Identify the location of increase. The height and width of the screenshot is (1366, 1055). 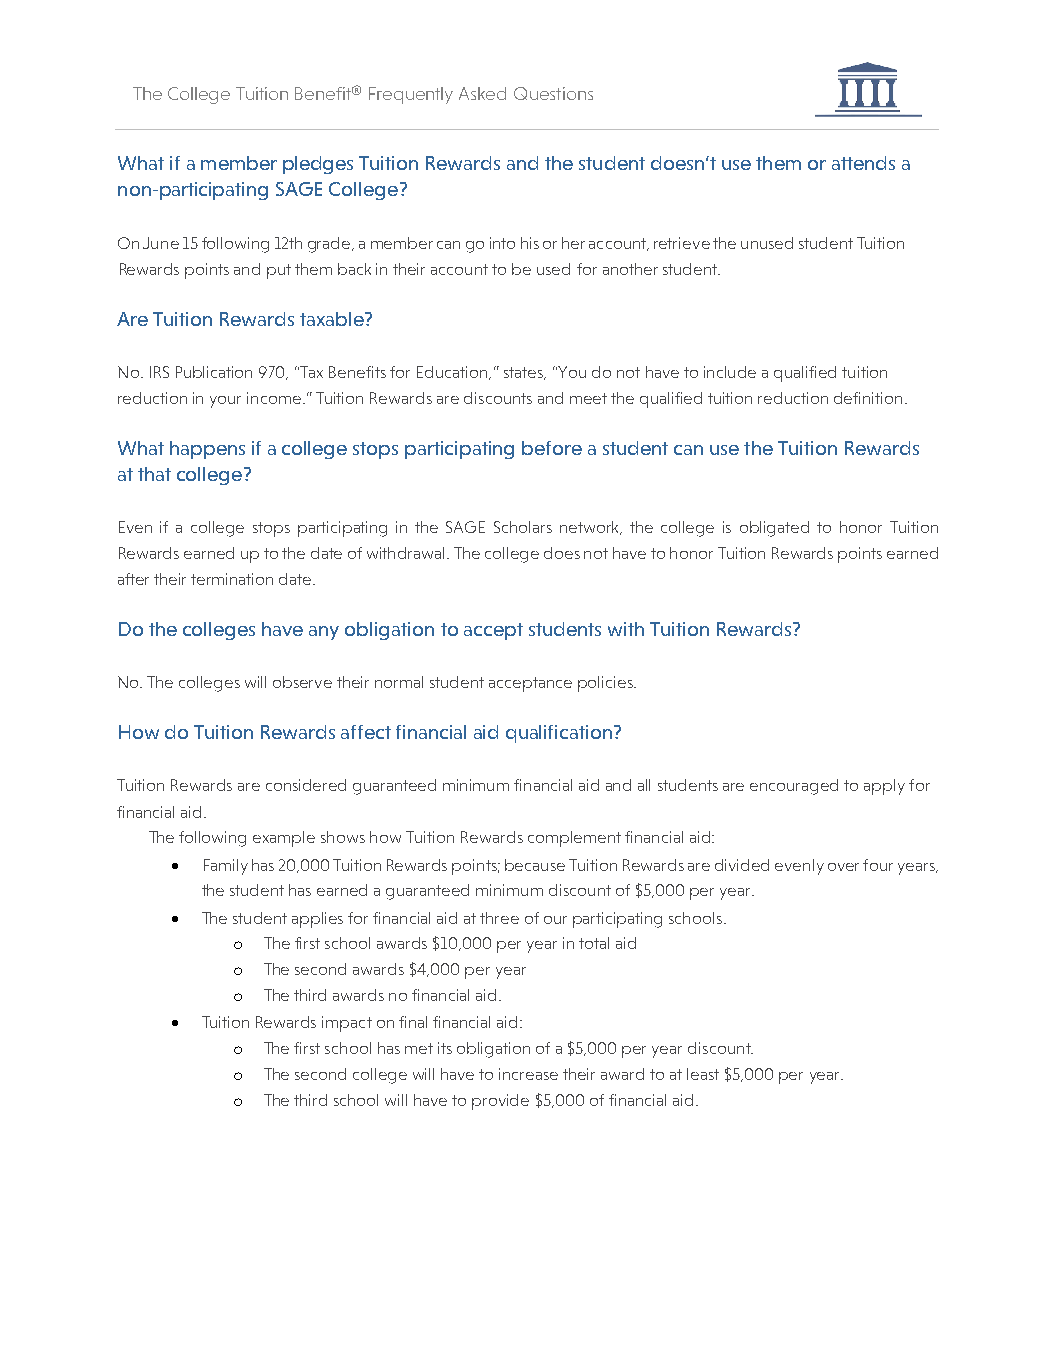
(528, 1074).
